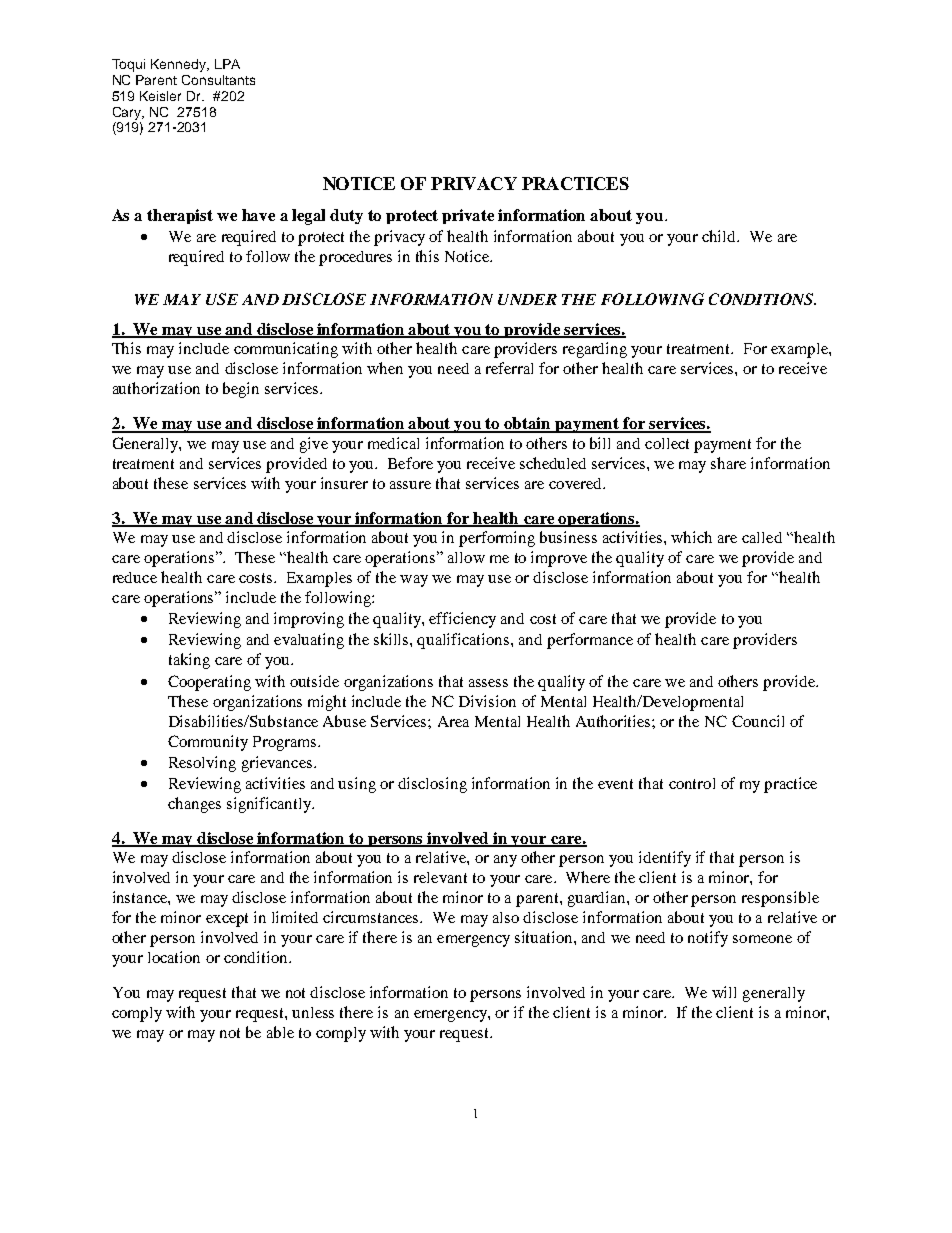 This screenshot has width=952, height=1233. Describe the element at coordinates (135, 577) in the screenshot. I see `reduce` at that location.
